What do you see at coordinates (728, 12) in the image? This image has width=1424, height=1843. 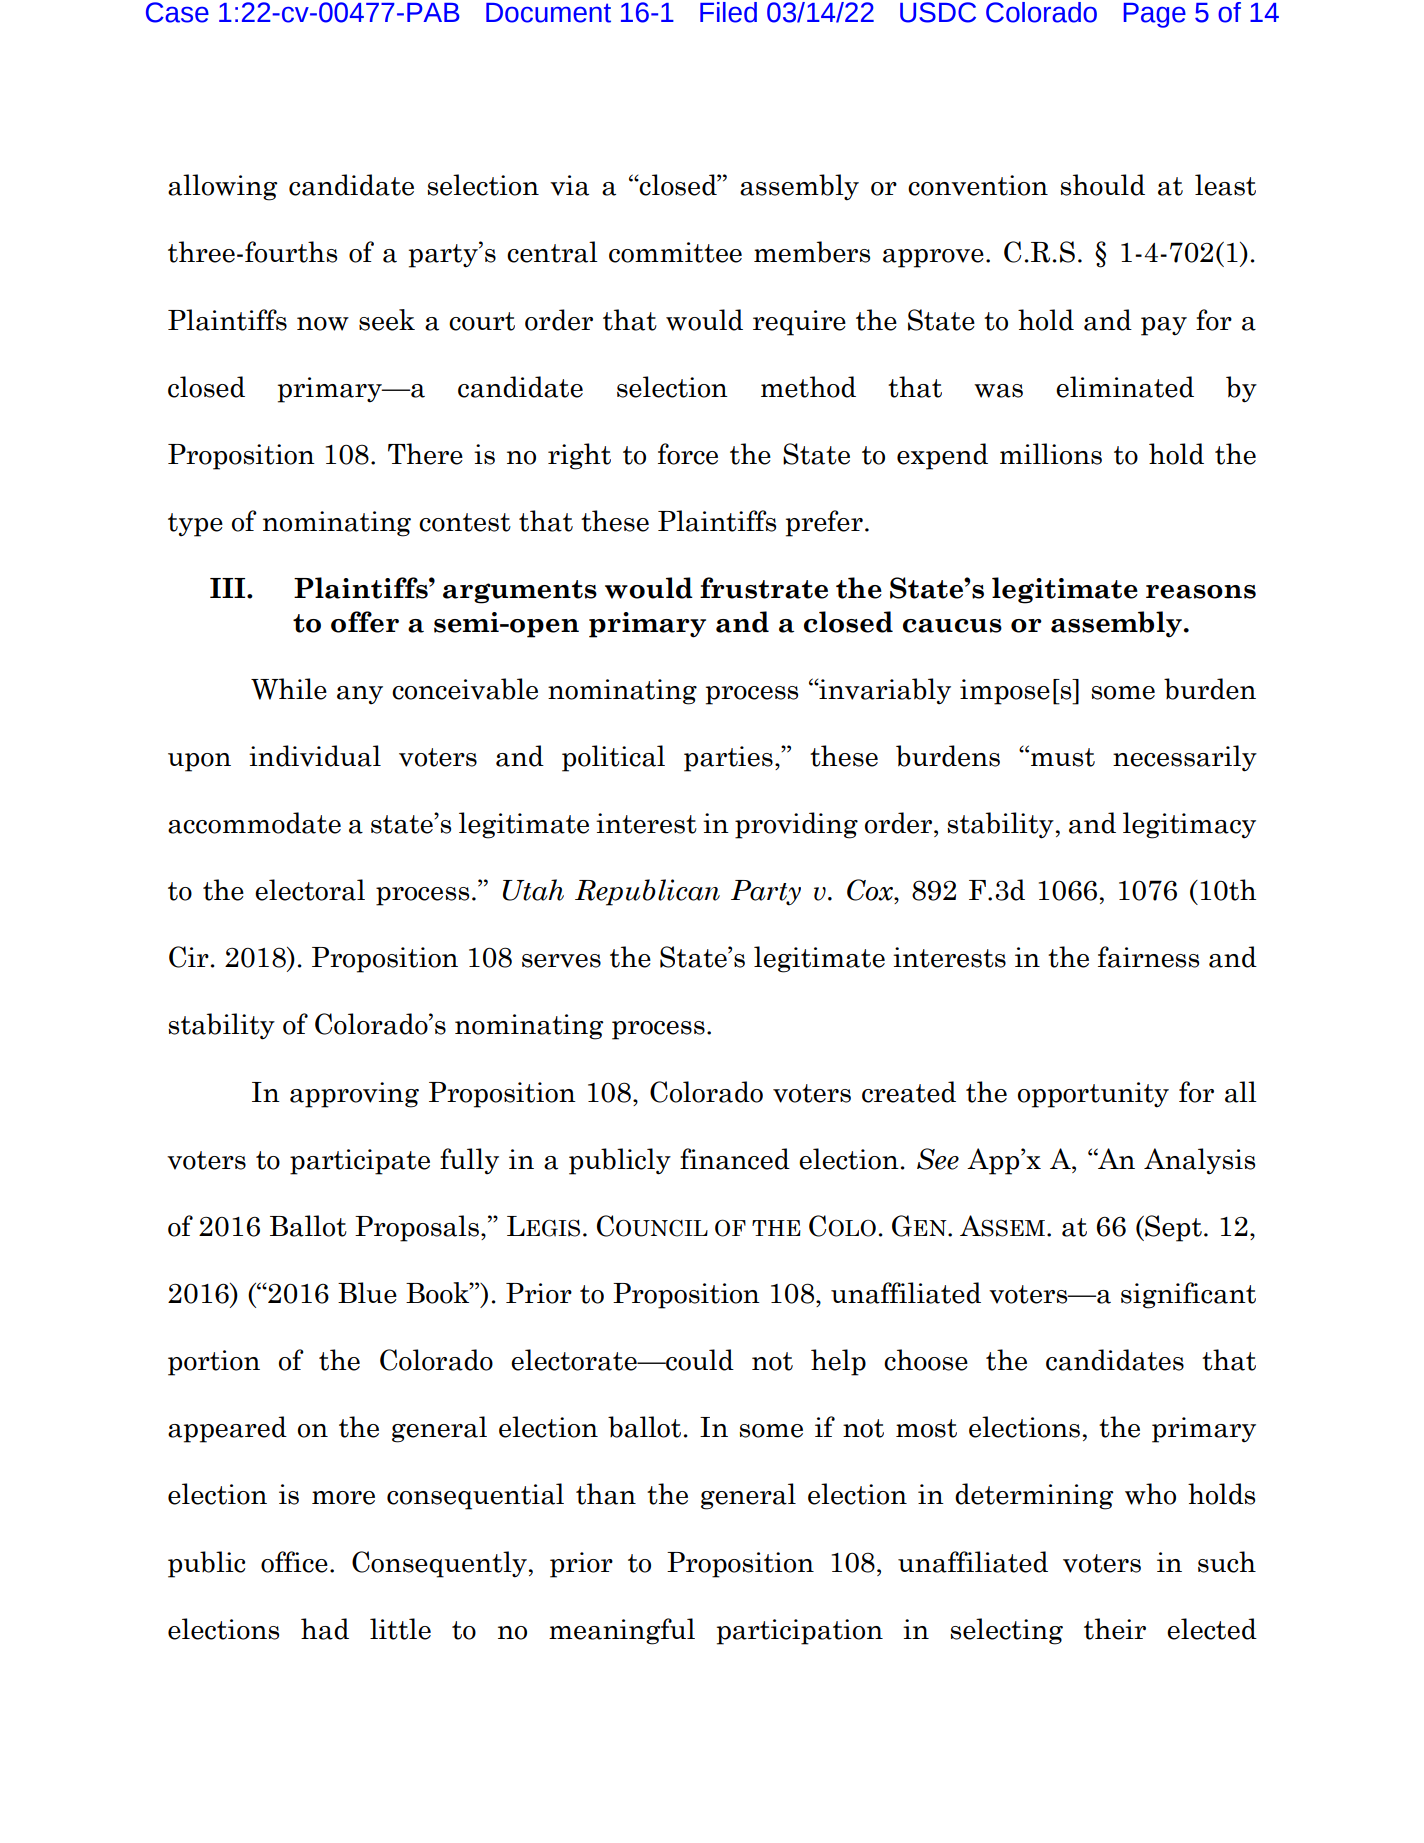 I see `Filed` at bounding box center [728, 12].
